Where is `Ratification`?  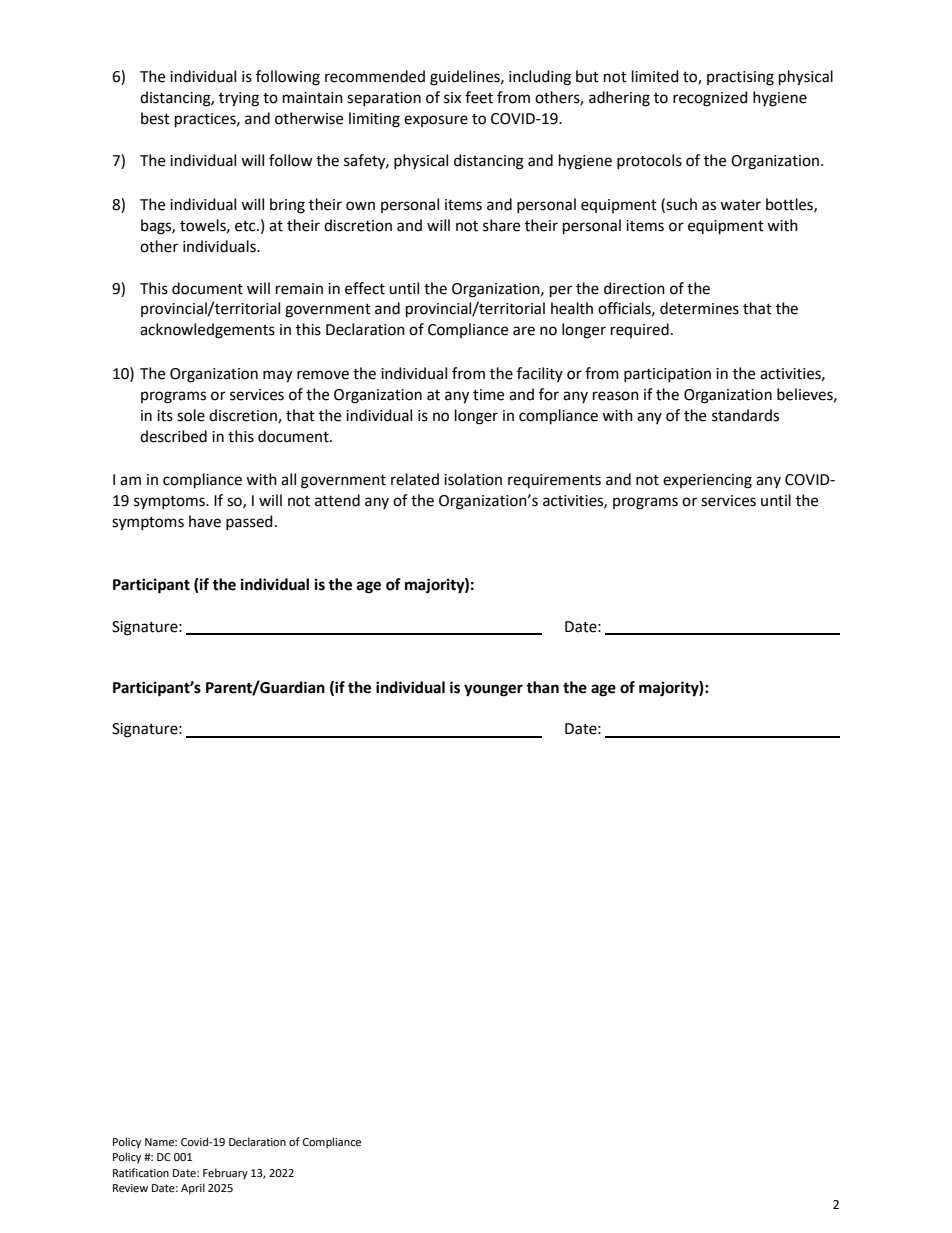
Ratification is located at coordinates (141, 1173).
